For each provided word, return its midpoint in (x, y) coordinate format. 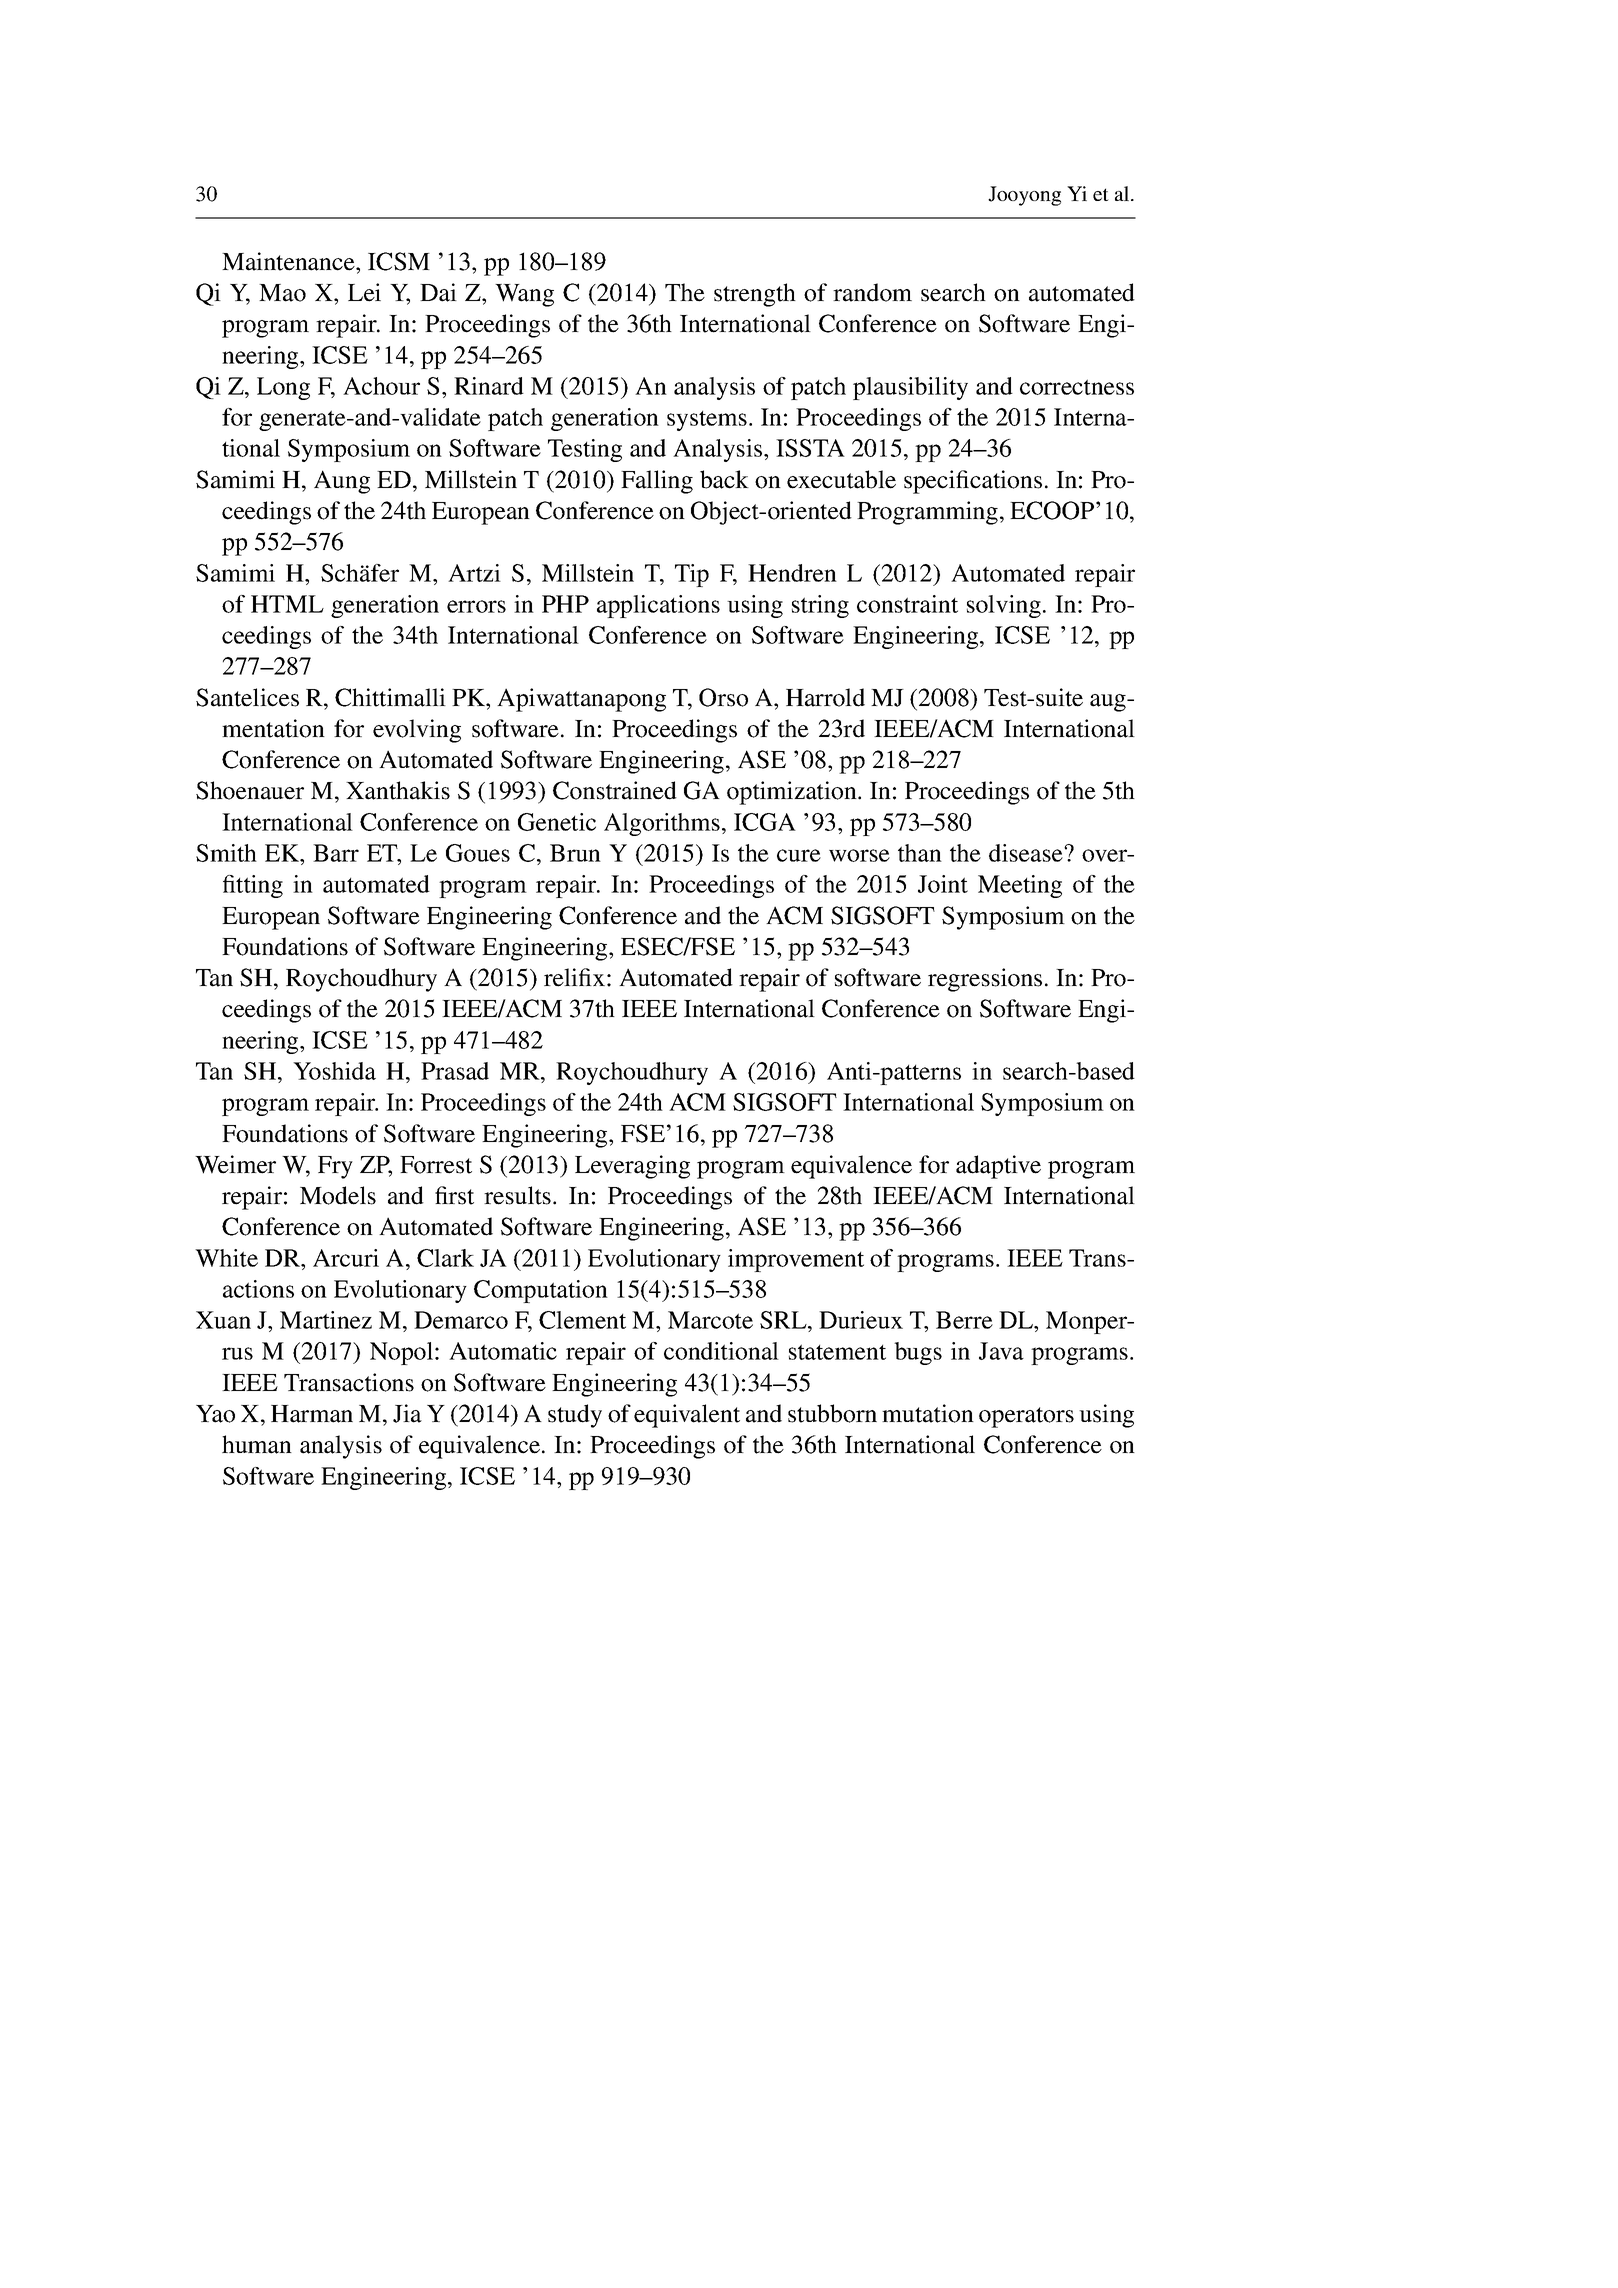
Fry (335, 1167)
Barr (336, 853)
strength (755, 295)
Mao (282, 293)
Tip (692, 575)
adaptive (998, 1167)
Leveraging (632, 1167)
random (872, 292)
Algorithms (662, 824)
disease (1027, 853)
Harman (312, 1414)
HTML (287, 604)
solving (1004, 606)
